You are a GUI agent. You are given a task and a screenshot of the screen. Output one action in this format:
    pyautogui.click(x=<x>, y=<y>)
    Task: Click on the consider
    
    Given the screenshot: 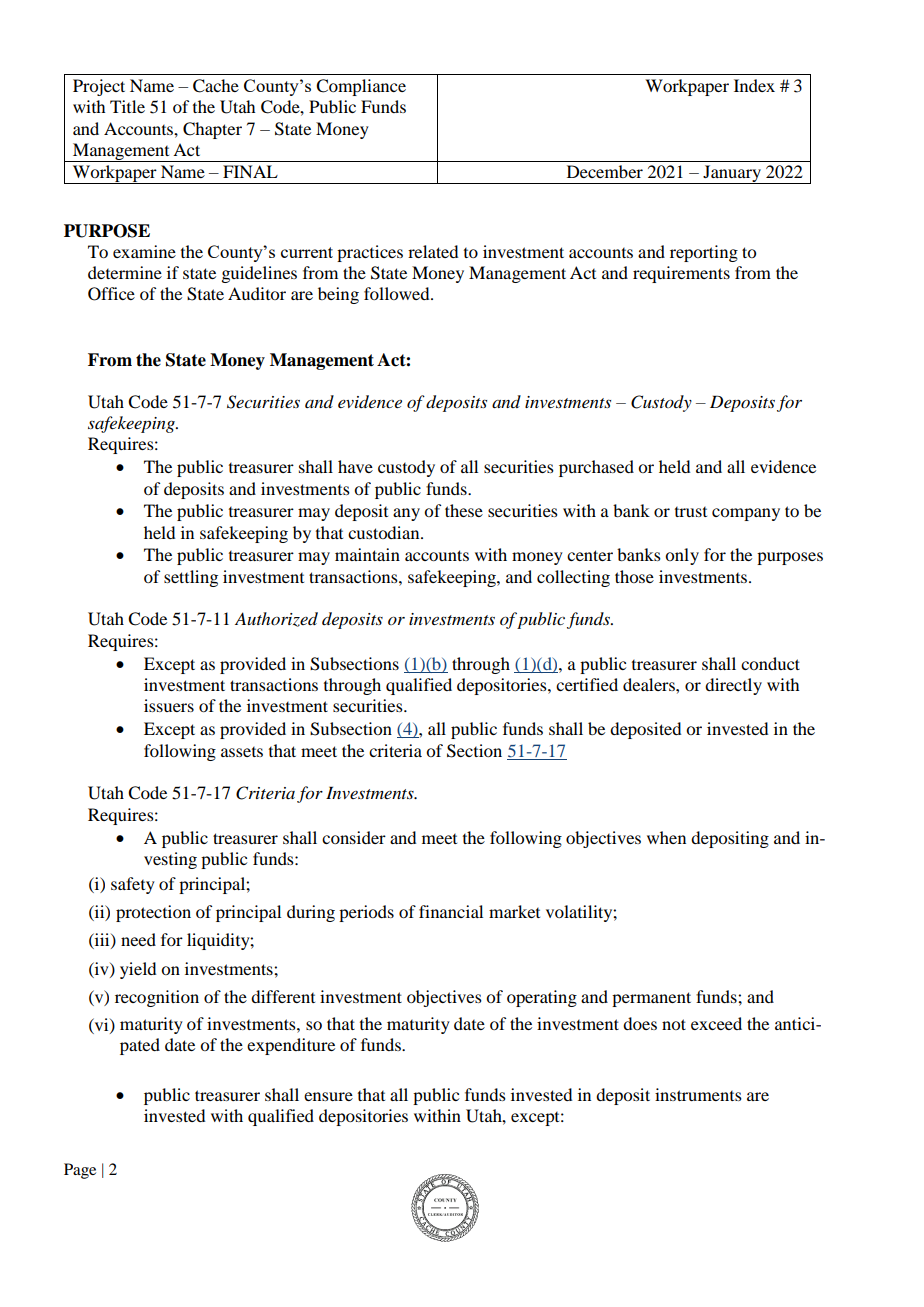 What is the action you would take?
    pyautogui.click(x=354, y=837)
